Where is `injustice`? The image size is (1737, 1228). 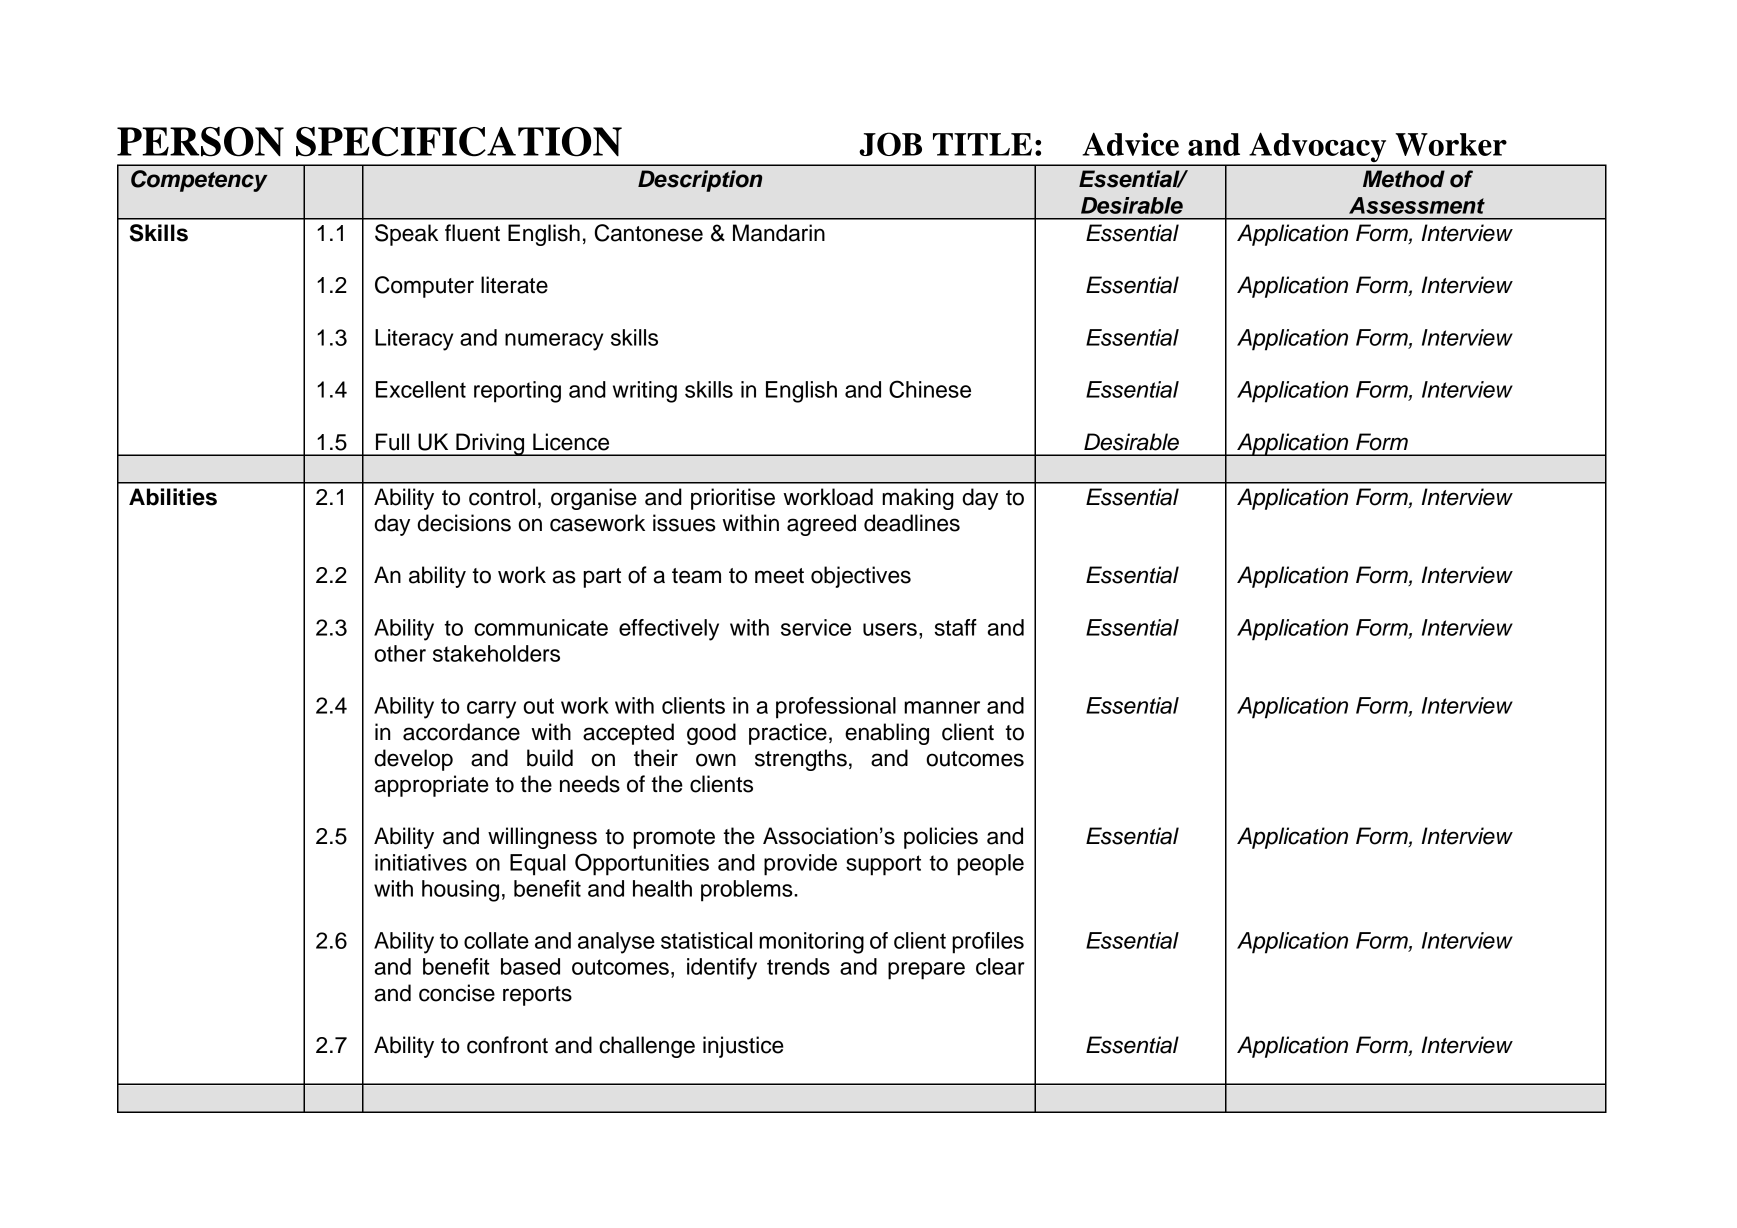
injustice is located at coordinates (743, 1047).
